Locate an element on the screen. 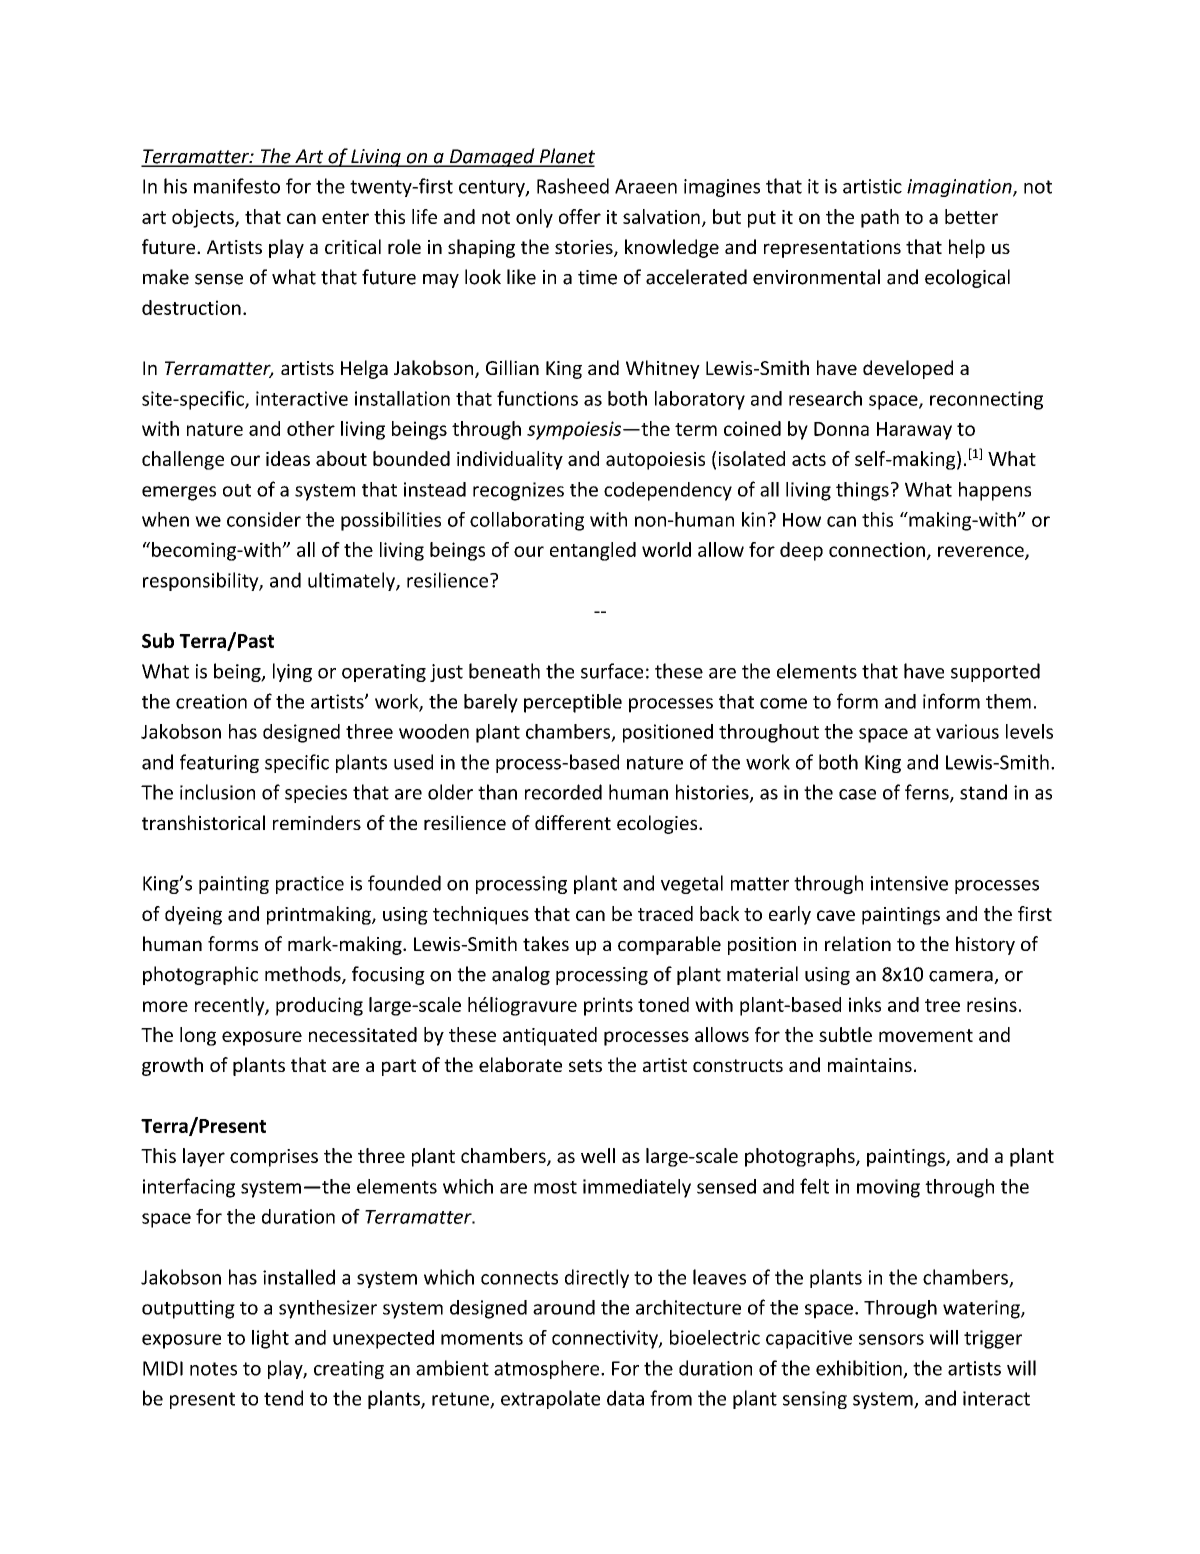  light is located at coordinates (270, 1339).
